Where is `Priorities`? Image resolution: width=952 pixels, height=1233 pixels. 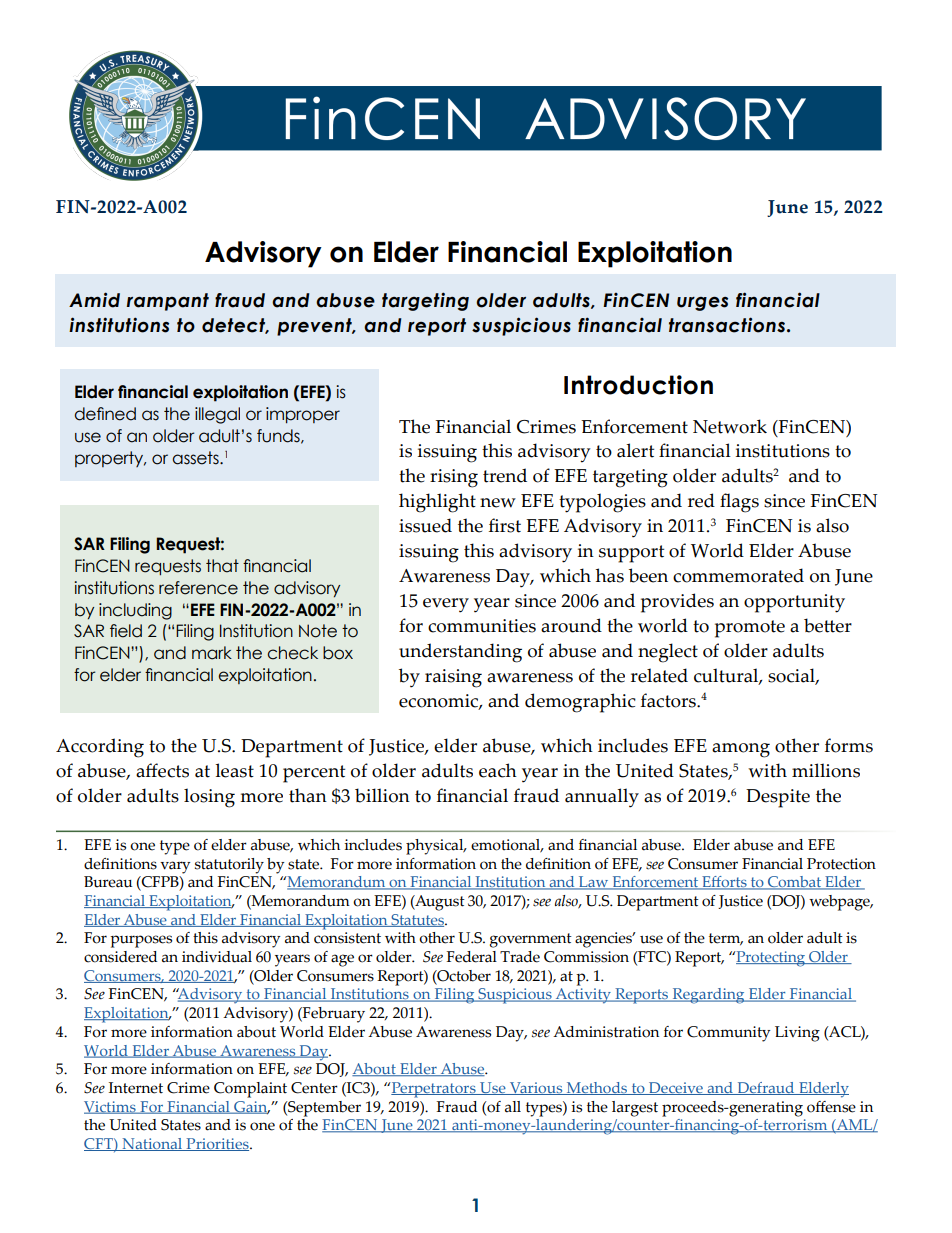 Priorities is located at coordinates (217, 1144).
